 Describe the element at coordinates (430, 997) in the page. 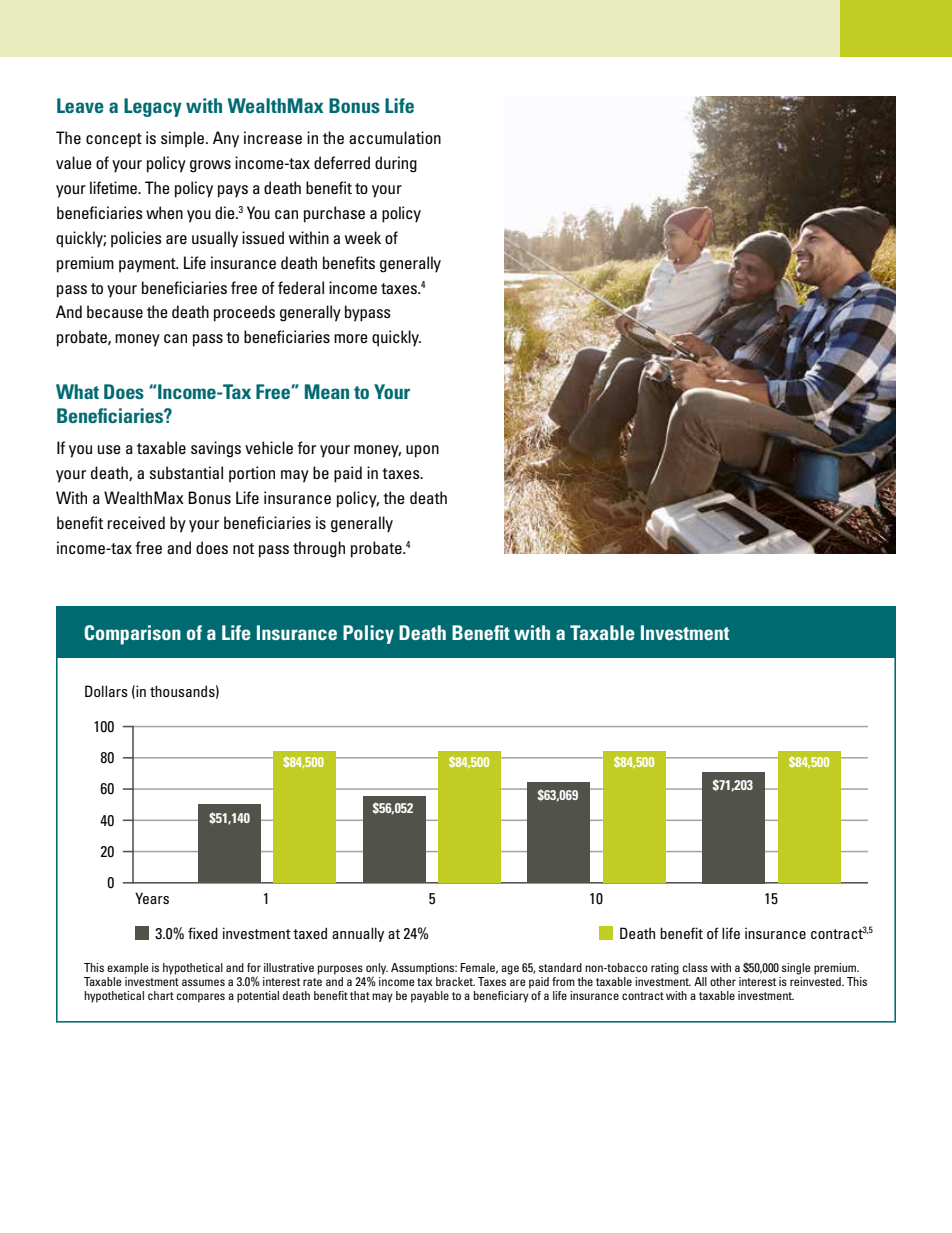

I see `payable` at that location.
